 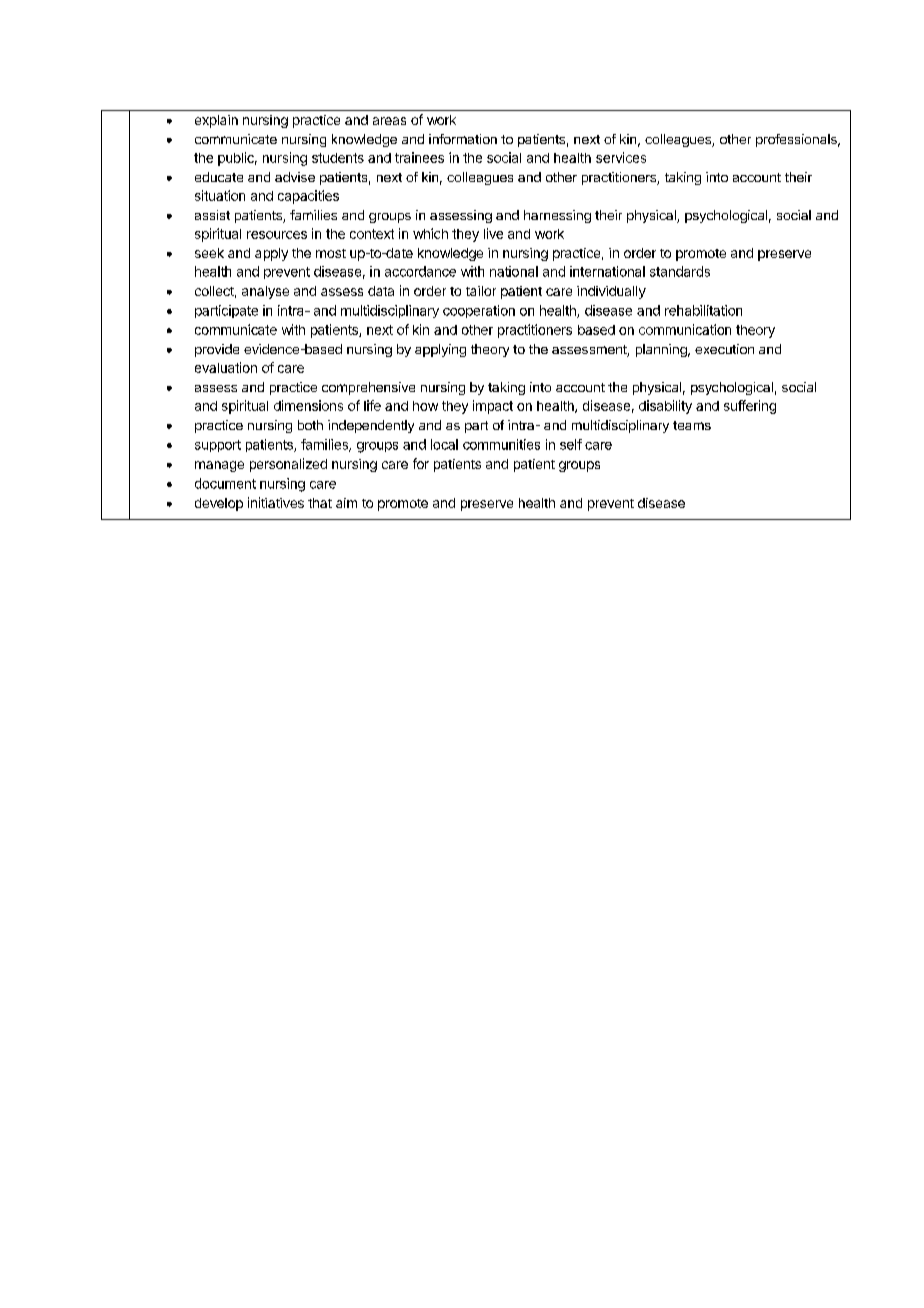 What do you see at coordinates (479, 311) in the document?
I see `cooperation` at bounding box center [479, 311].
